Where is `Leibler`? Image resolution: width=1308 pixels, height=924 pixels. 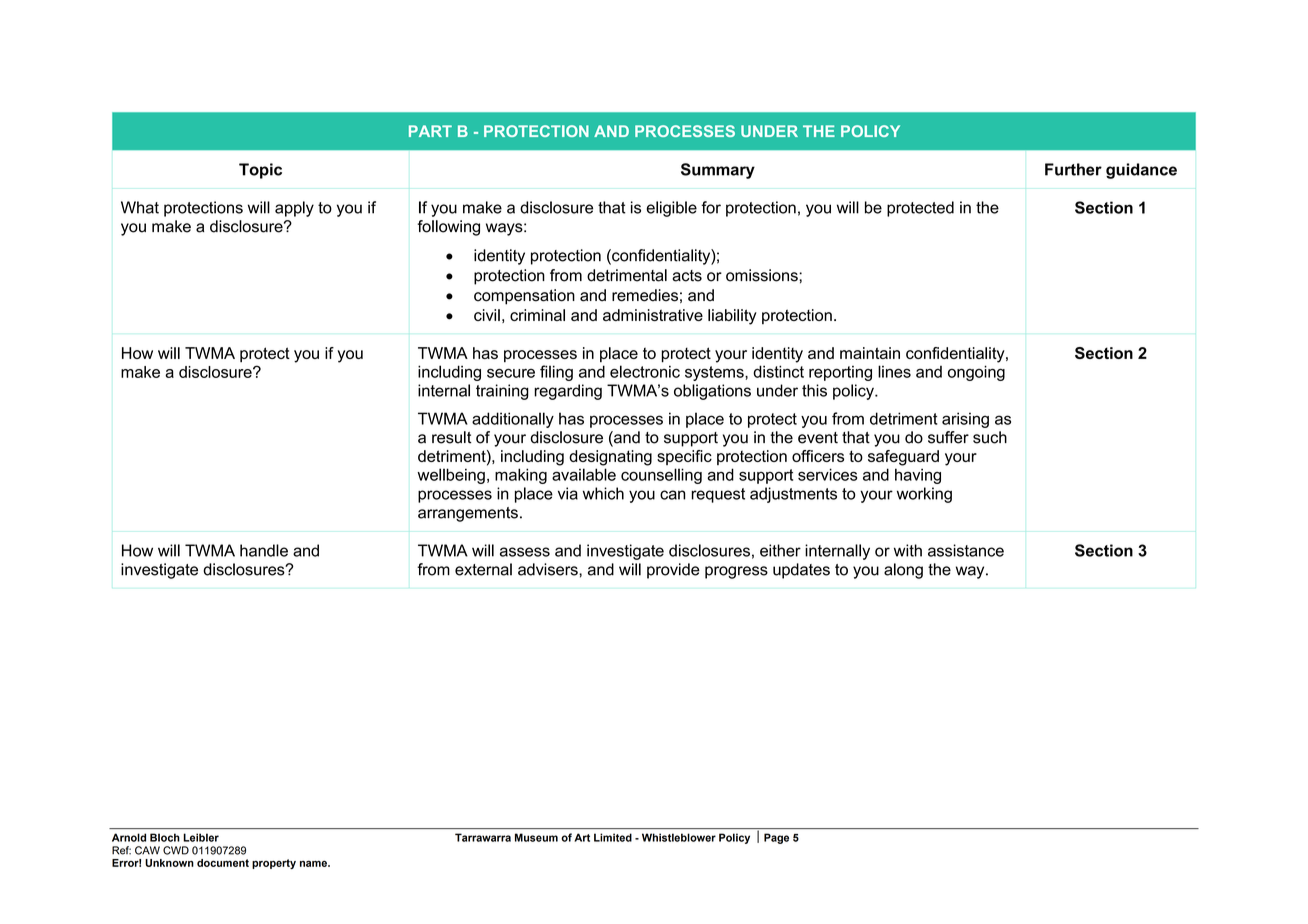
Leibler is located at coordinates (201, 837).
